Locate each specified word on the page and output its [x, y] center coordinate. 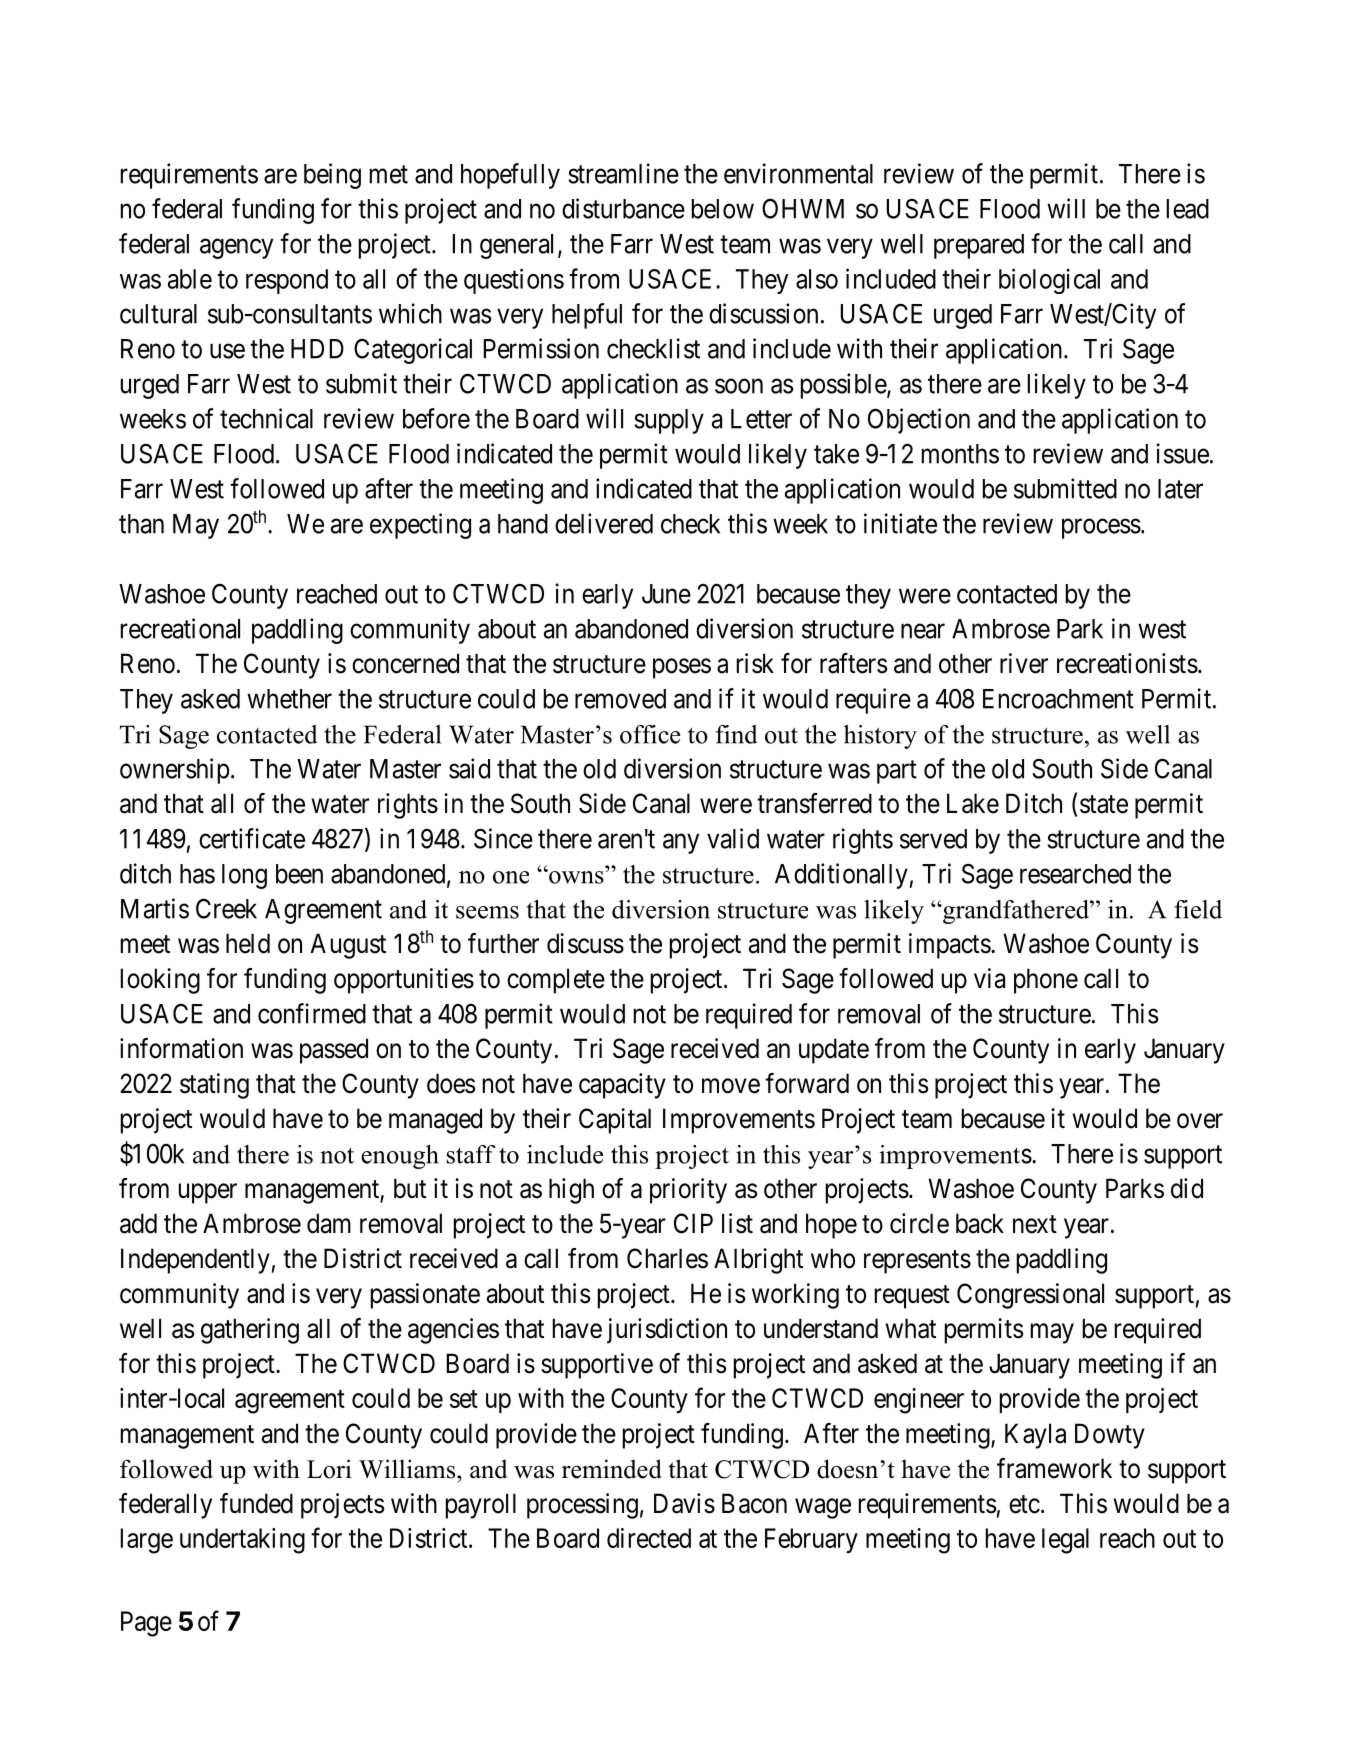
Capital [615, 1121]
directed [649, 1538]
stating [214, 1086]
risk [755, 663]
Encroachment [1058, 699]
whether [289, 699]
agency [236, 249]
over [1200, 1121]
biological [1049, 281]
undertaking [242, 1541]
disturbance [623, 208]
